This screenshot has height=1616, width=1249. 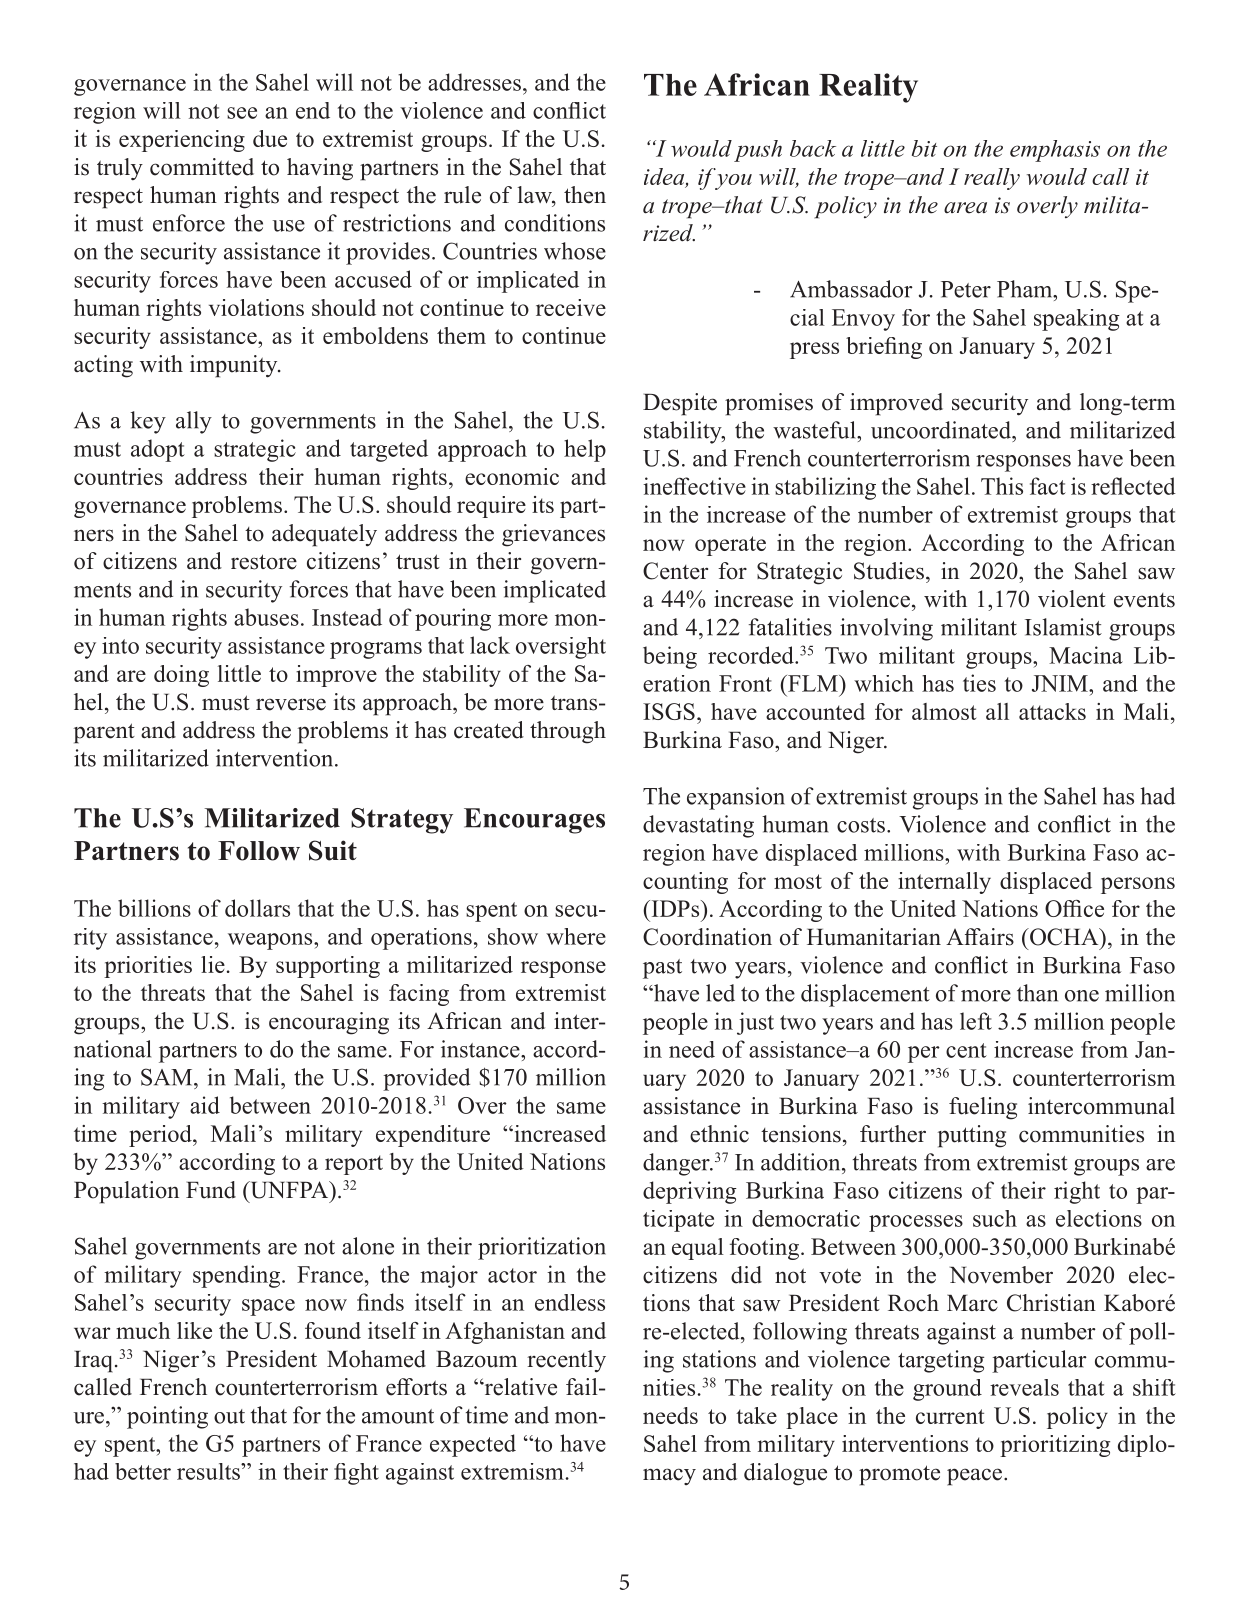 What do you see at coordinates (264, 562) in the screenshot?
I see `restore` at bounding box center [264, 562].
